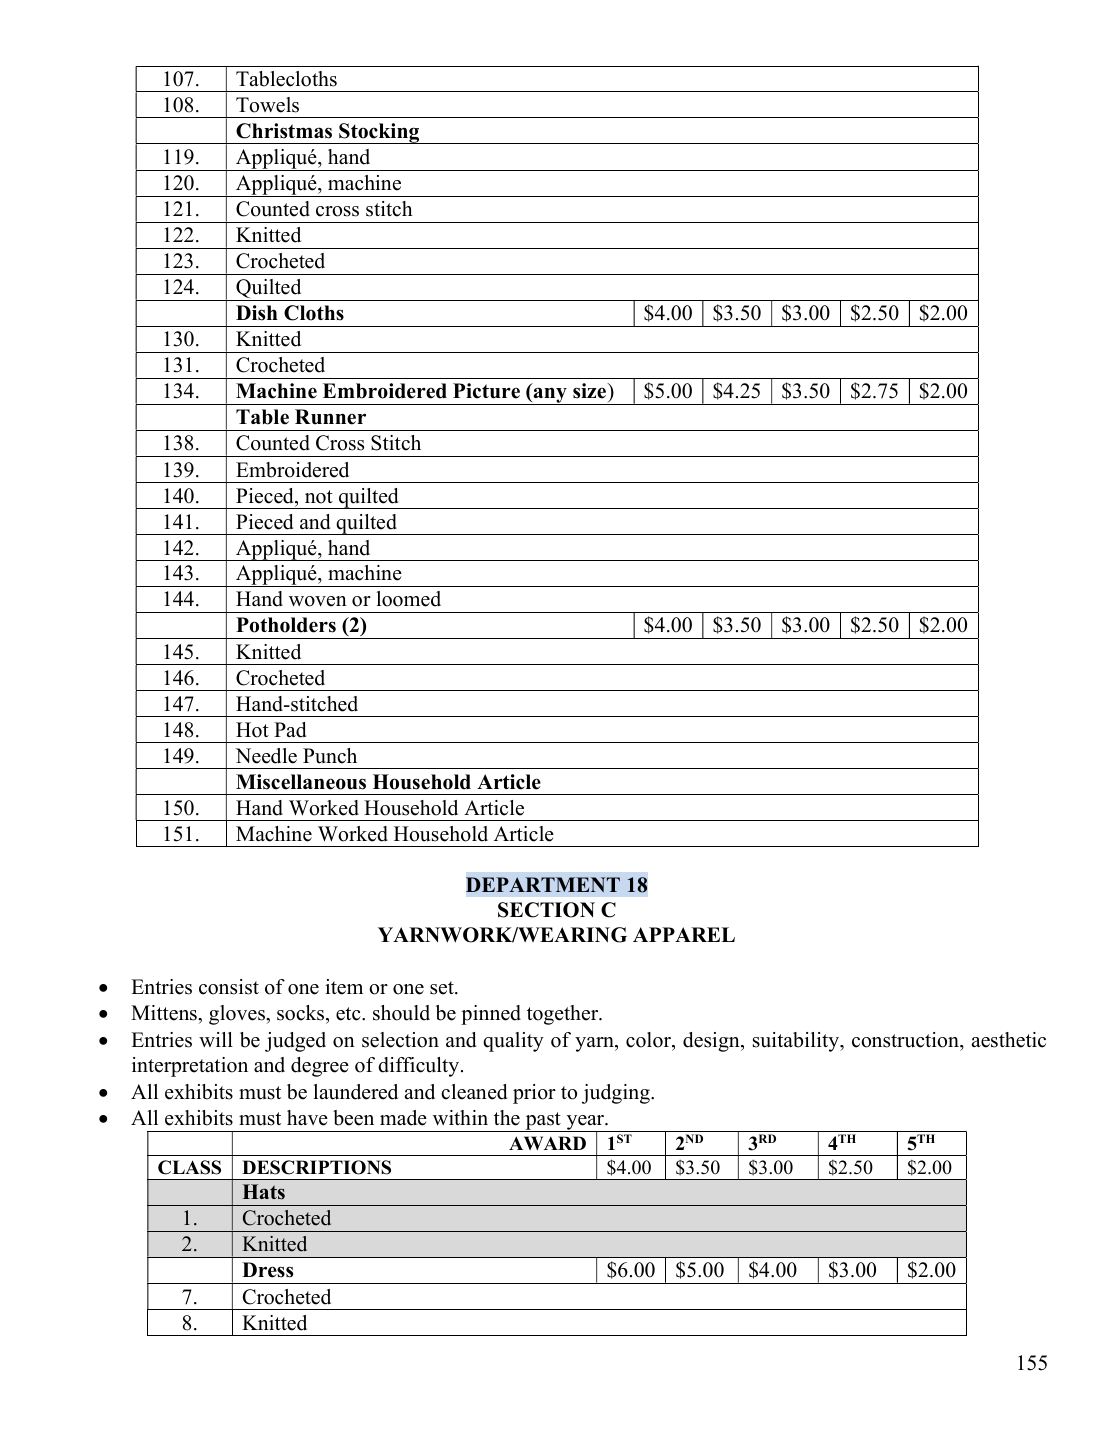  Describe the element at coordinates (550, 396) in the image. I see `any` at that location.
